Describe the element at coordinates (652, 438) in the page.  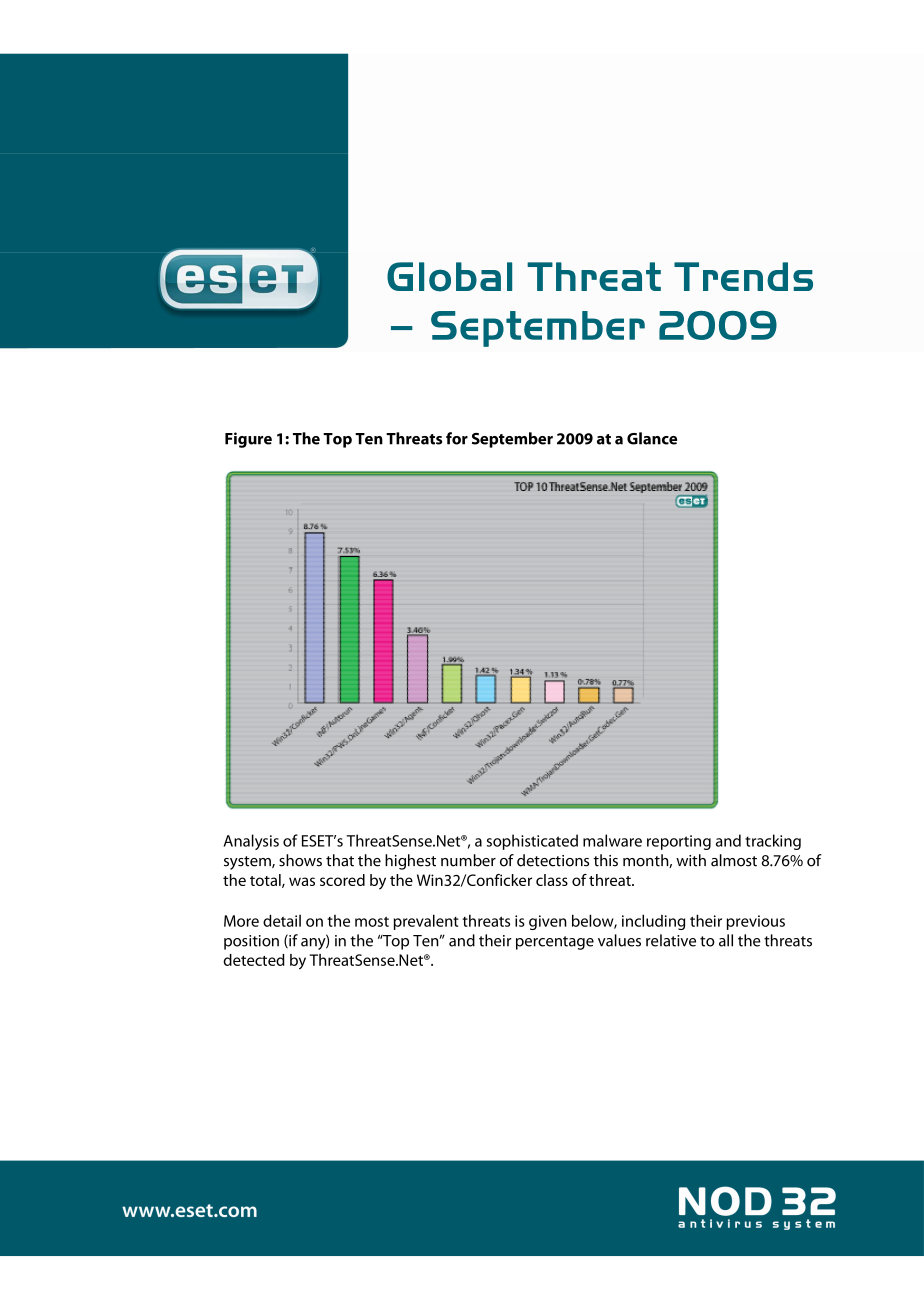
I see `Glance` at that location.
